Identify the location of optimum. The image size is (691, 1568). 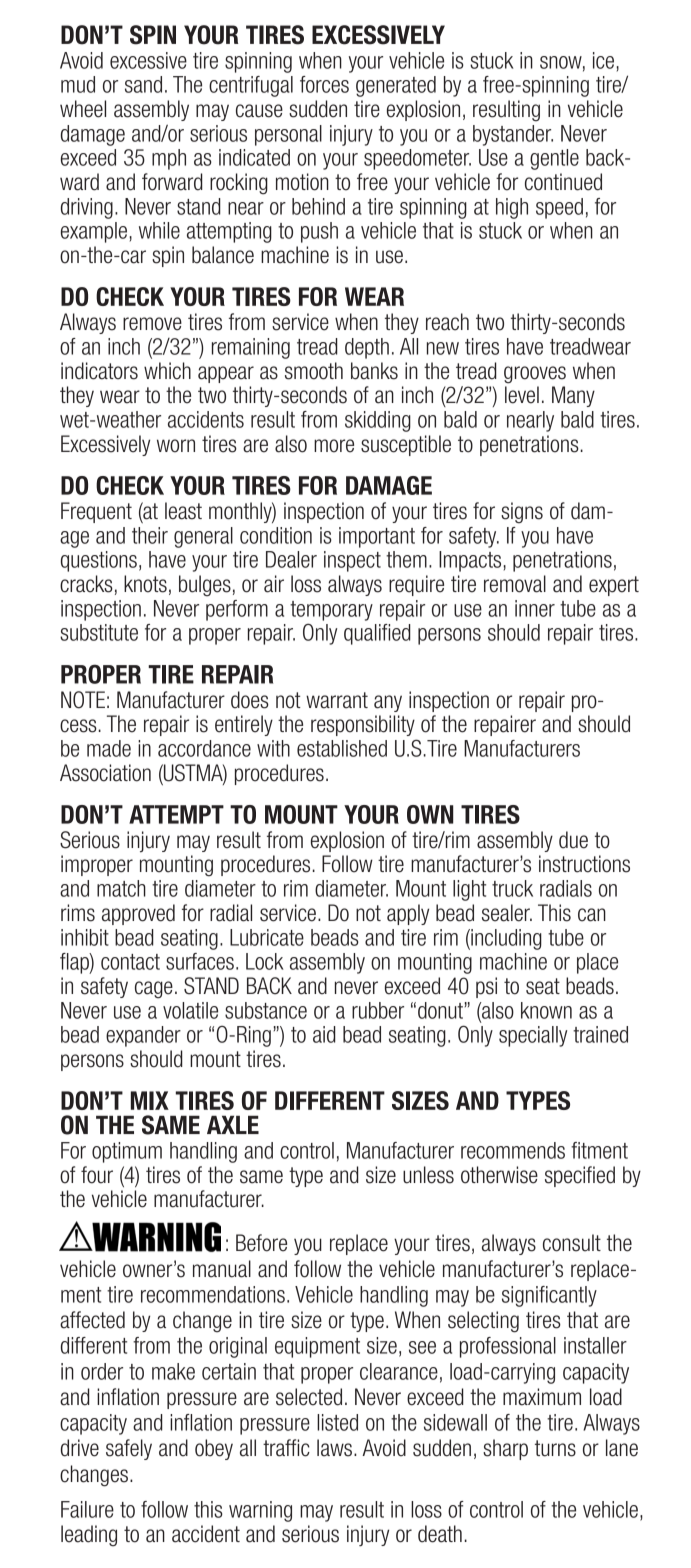
(127, 1152).
